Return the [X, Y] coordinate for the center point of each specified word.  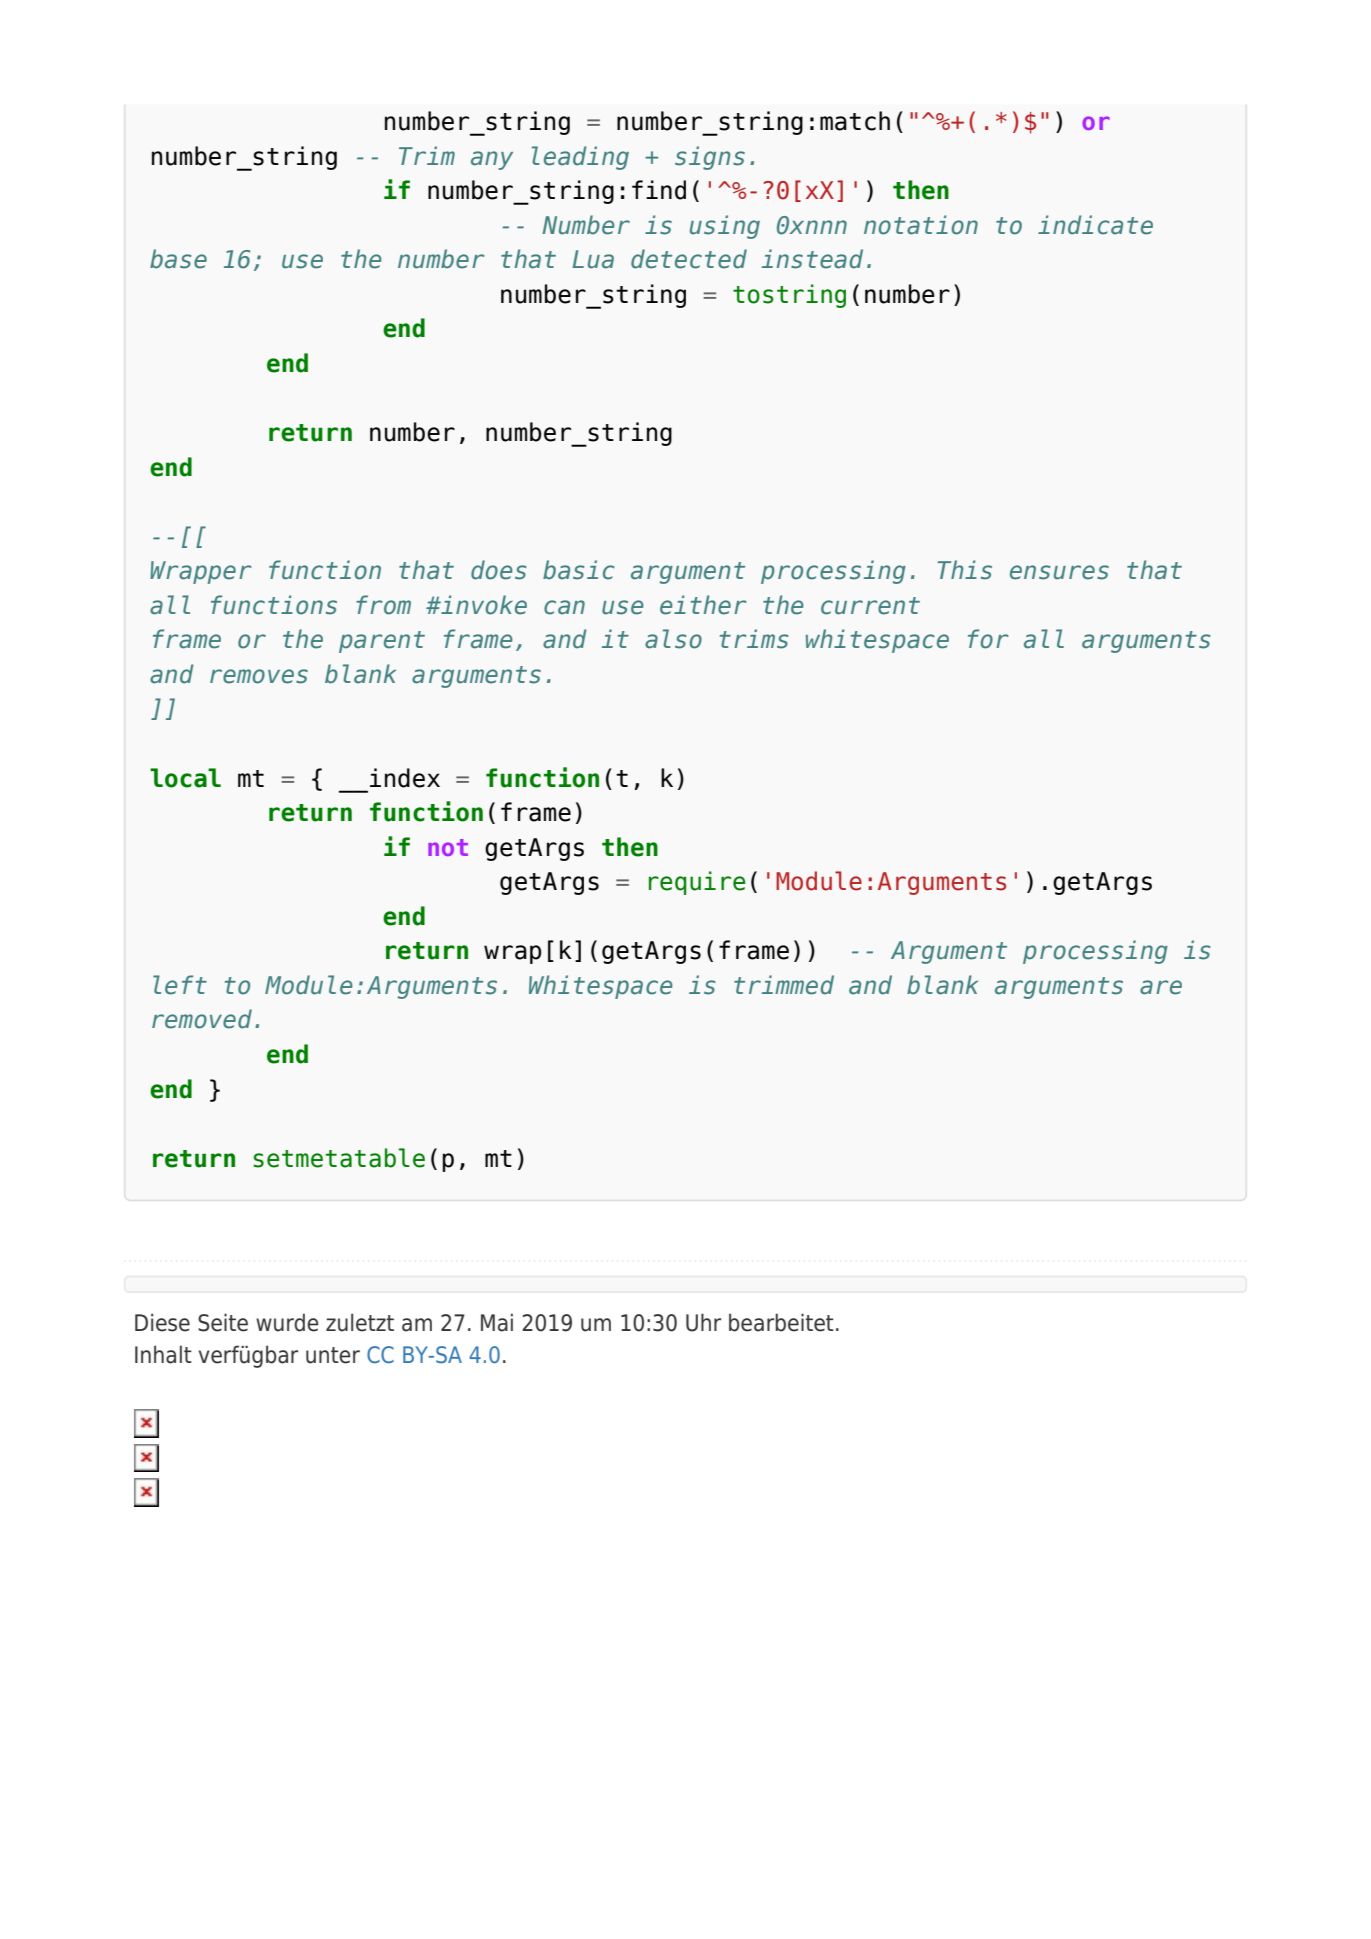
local [185, 778]
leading [580, 158]
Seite [223, 1322]
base [178, 259]
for [988, 639]
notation [921, 225]
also [673, 639]
